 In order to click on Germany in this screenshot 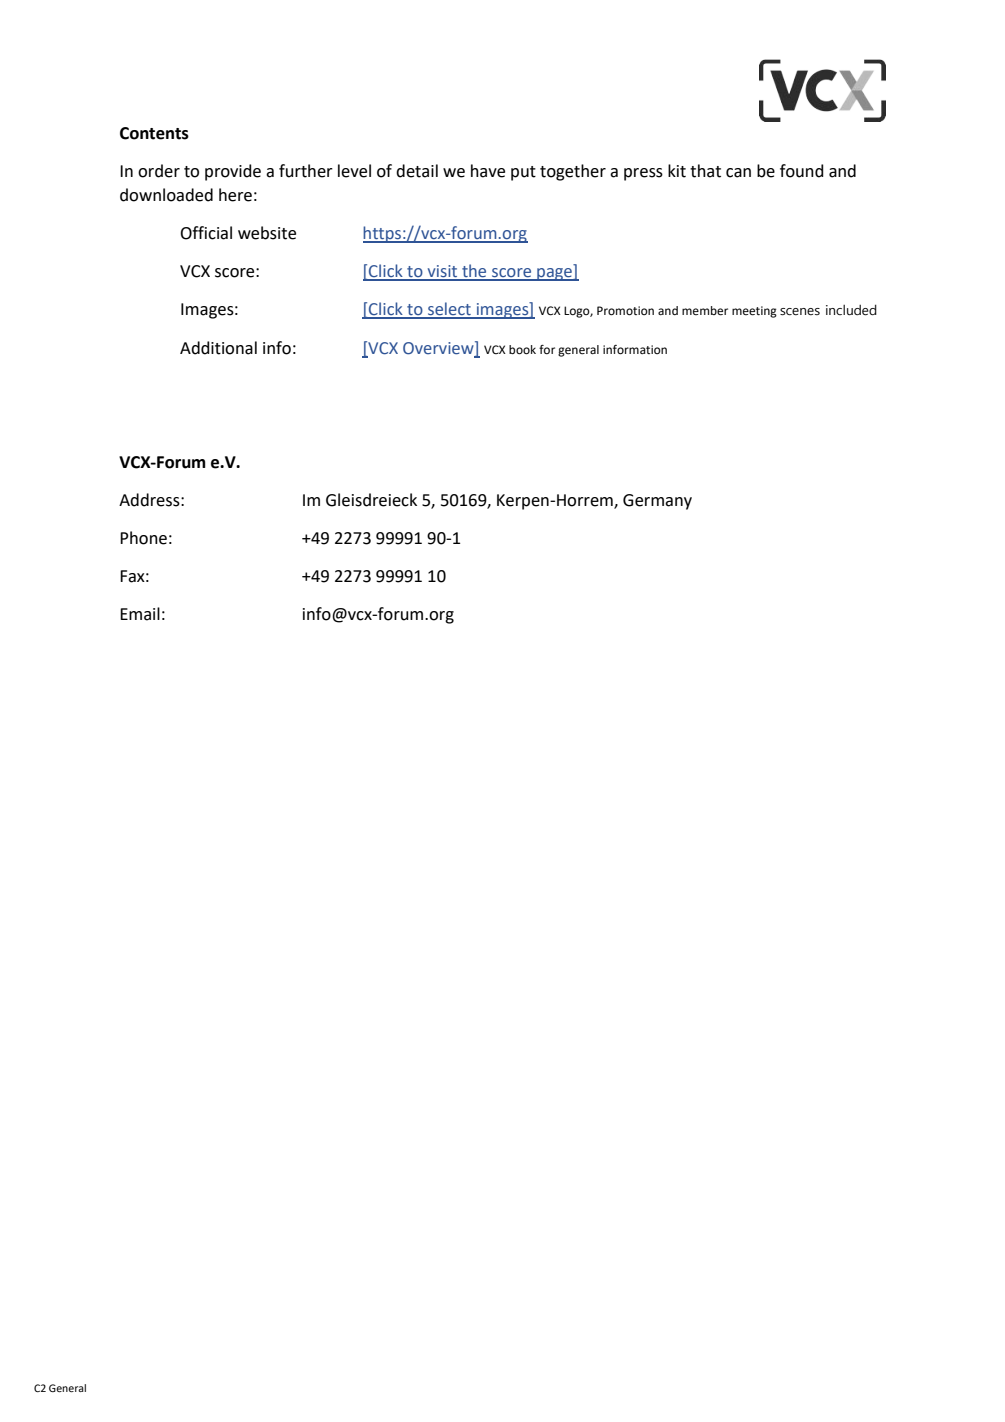, I will do `click(657, 502)`.
